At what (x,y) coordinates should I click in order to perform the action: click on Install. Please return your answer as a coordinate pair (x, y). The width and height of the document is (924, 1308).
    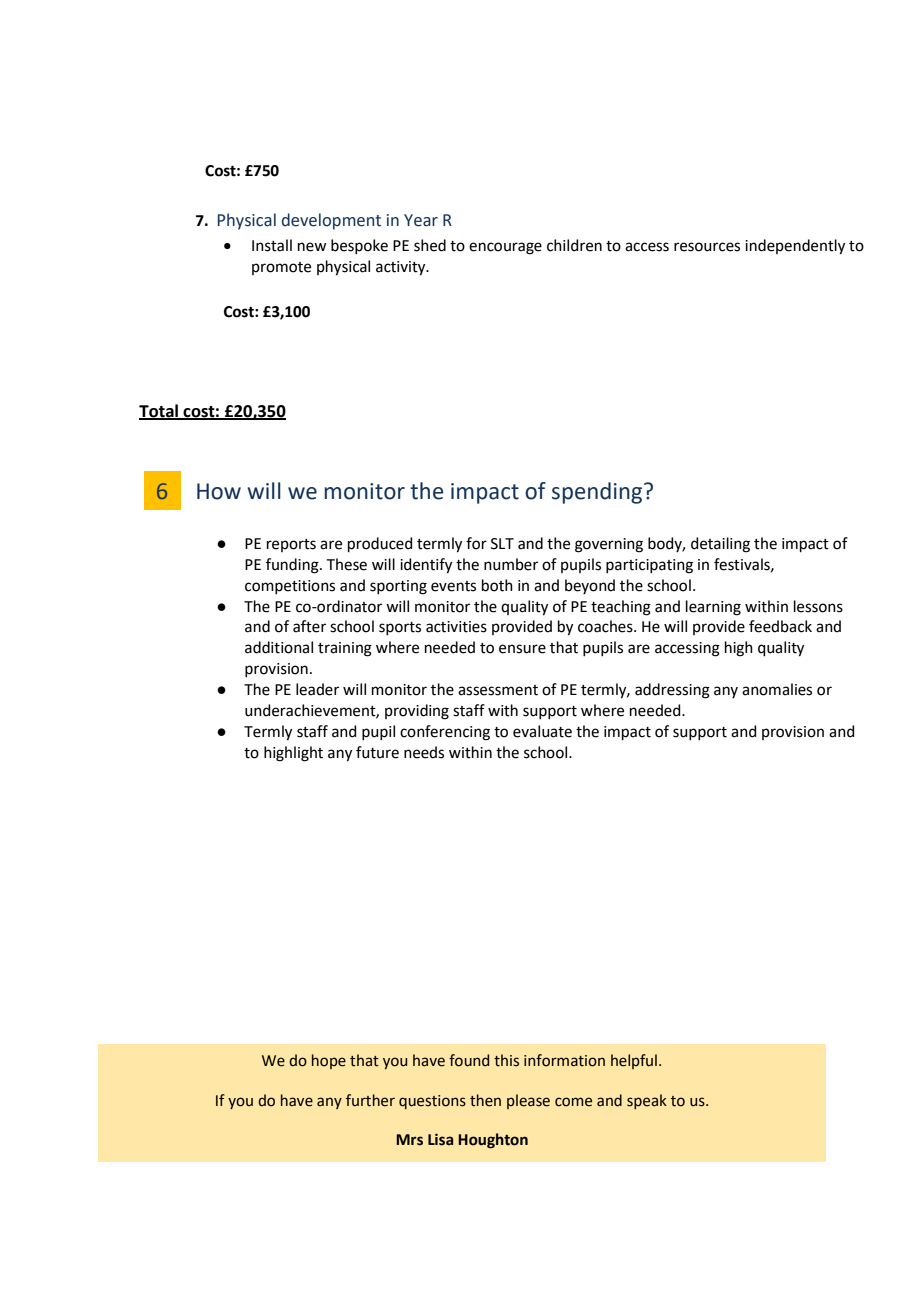
    Looking at the image, I should click on (272, 245).
